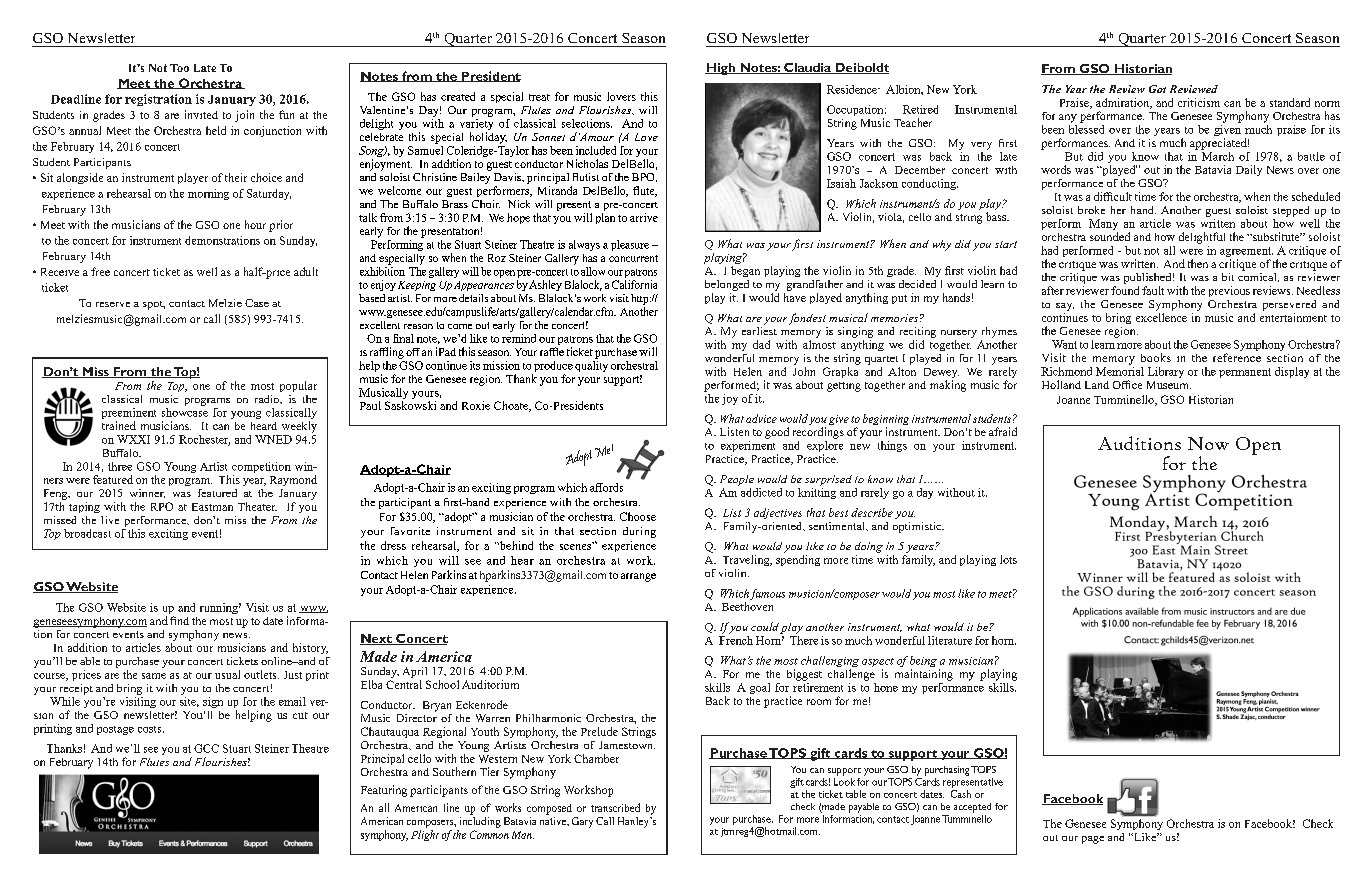 This document has width=1372, height=887. I want to click on Featuring, so click(384, 791).
